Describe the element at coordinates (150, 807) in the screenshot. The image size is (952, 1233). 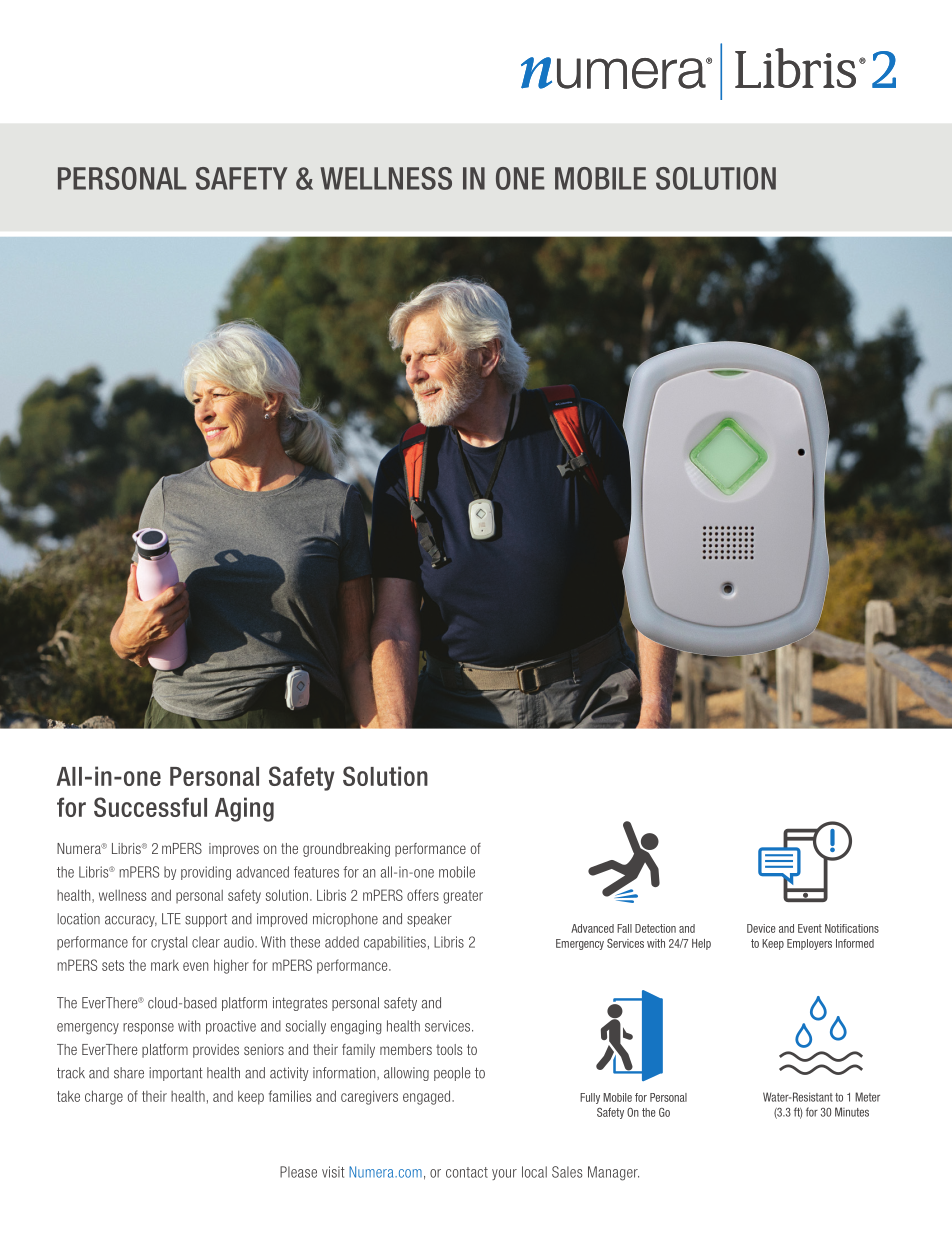
I see `Successful` at that location.
